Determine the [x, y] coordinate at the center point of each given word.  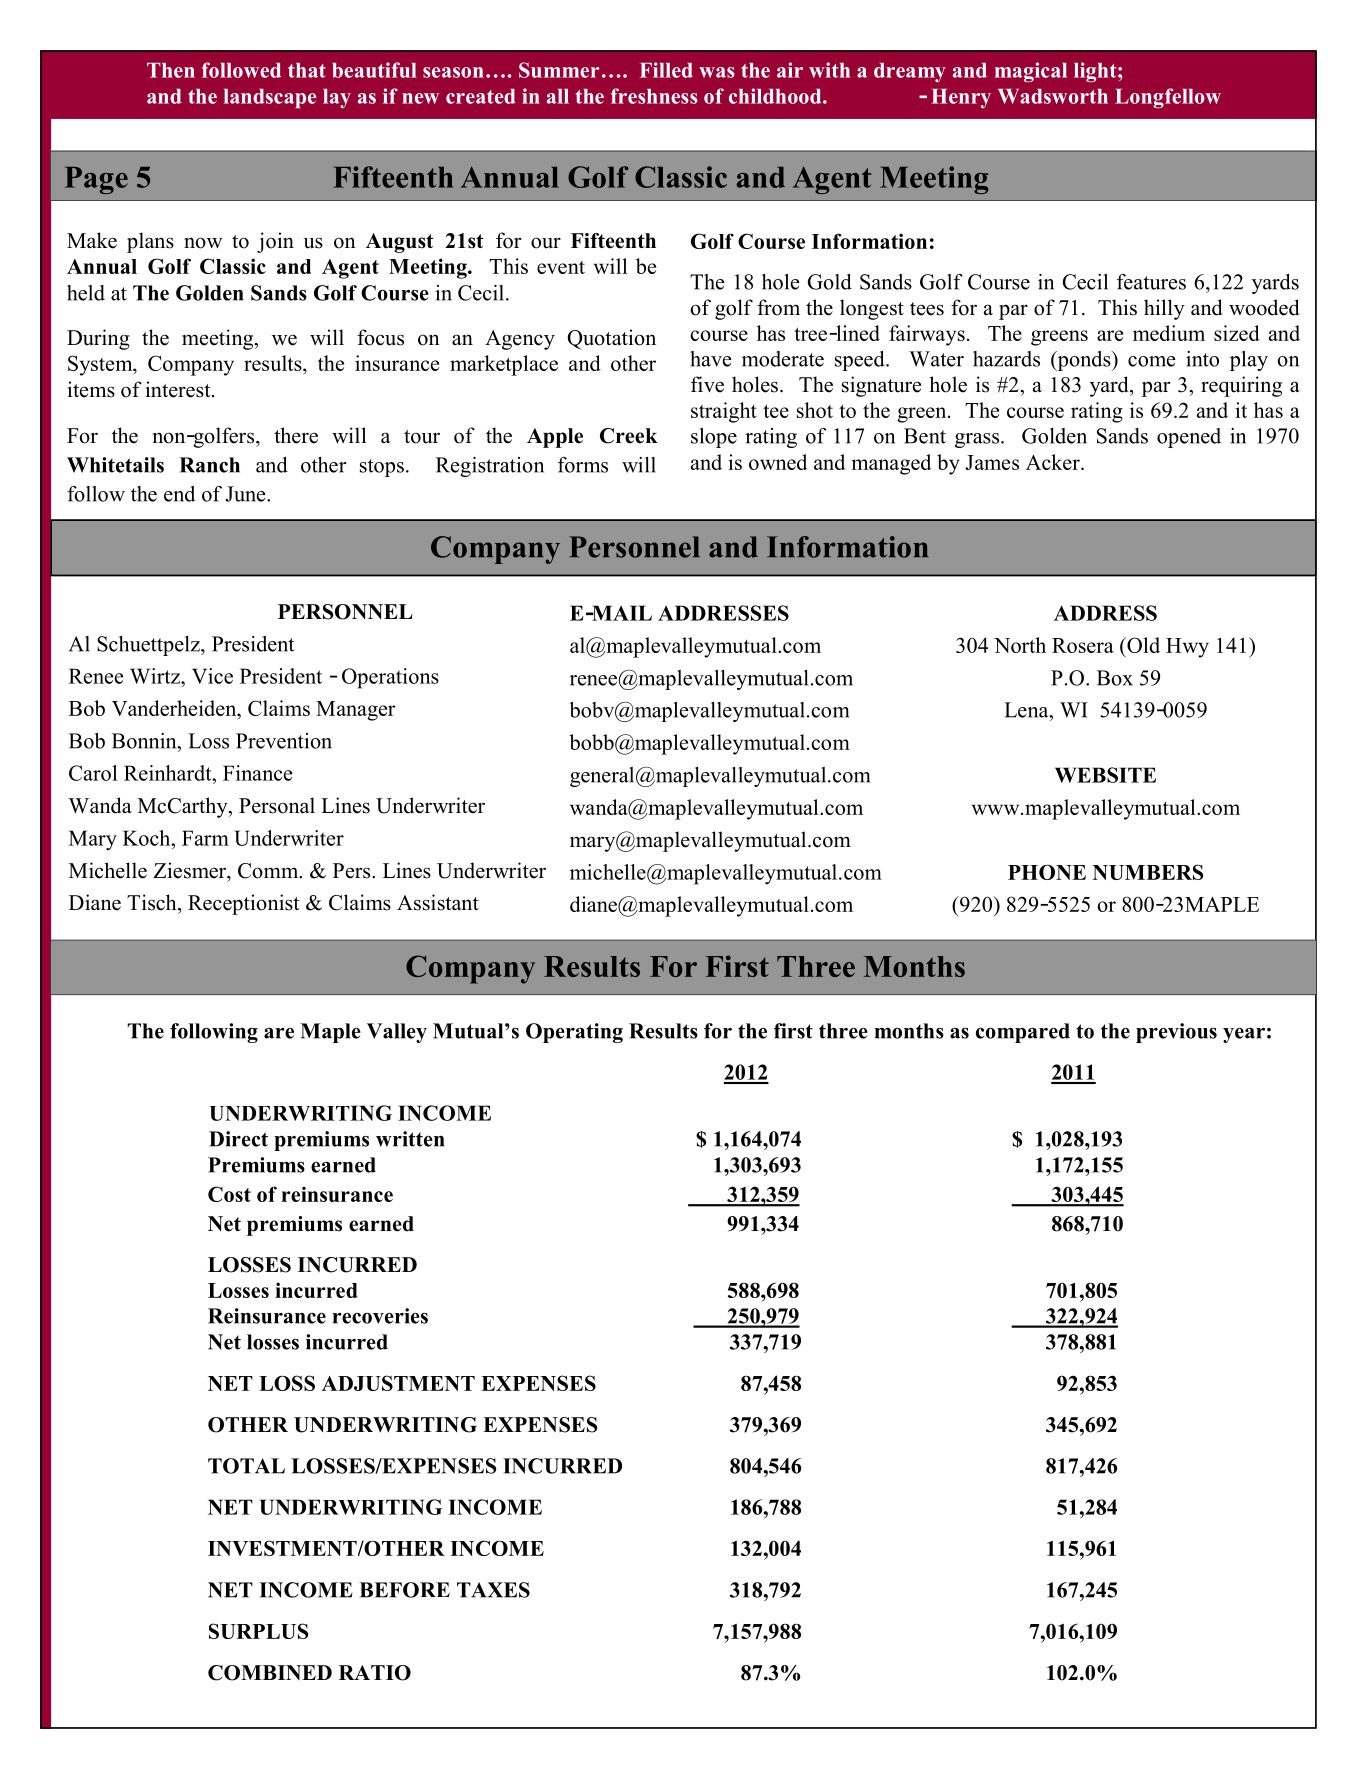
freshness [654, 96]
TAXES [493, 1590]
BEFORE [404, 1590]
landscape [270, 99]
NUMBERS [1148, 872]
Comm [269, 871]
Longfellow [1168, 98]
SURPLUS [259, 1631]
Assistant [438, 902]
